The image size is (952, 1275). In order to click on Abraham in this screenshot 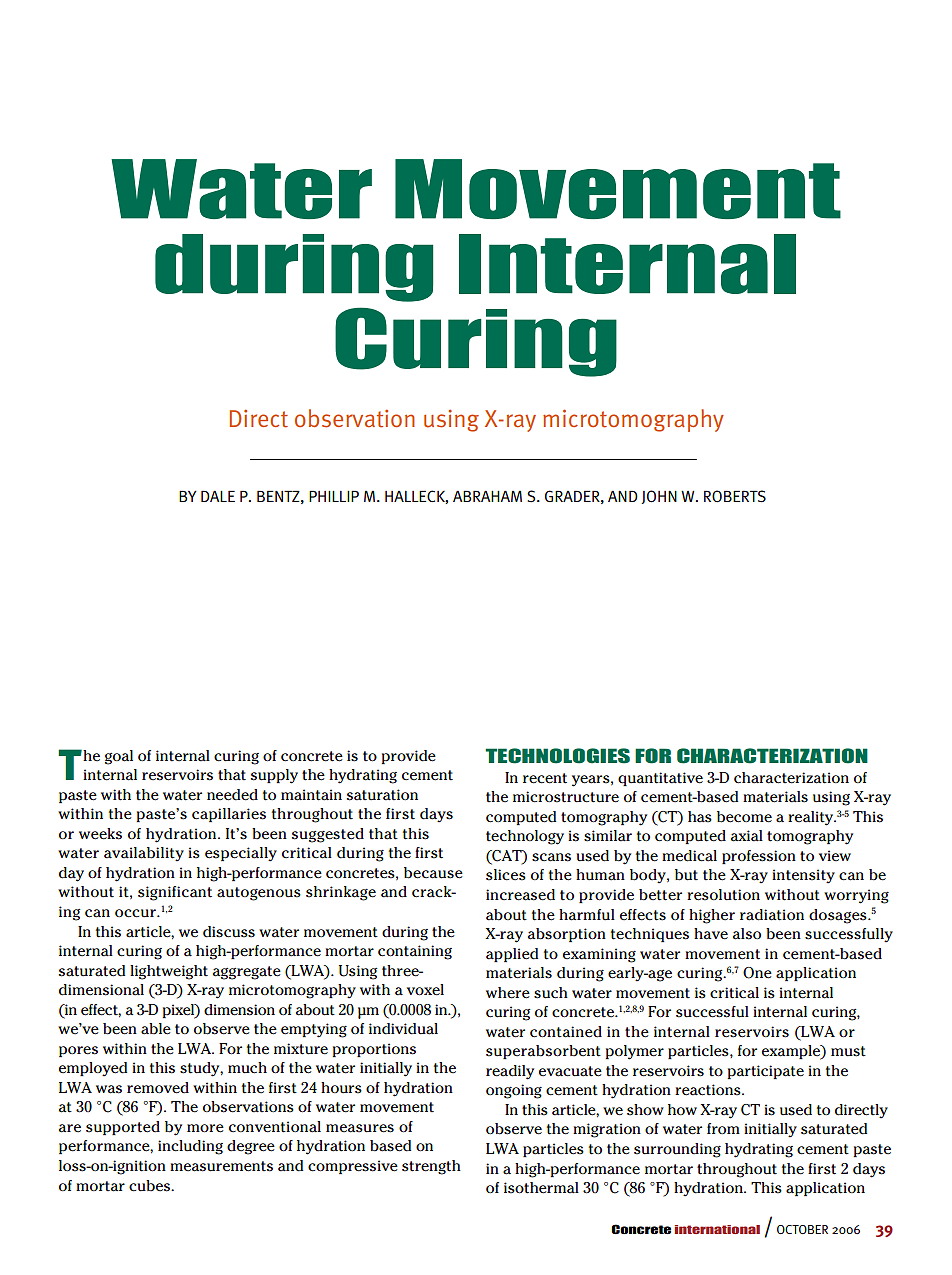, I will do `click(487, 496)`.
